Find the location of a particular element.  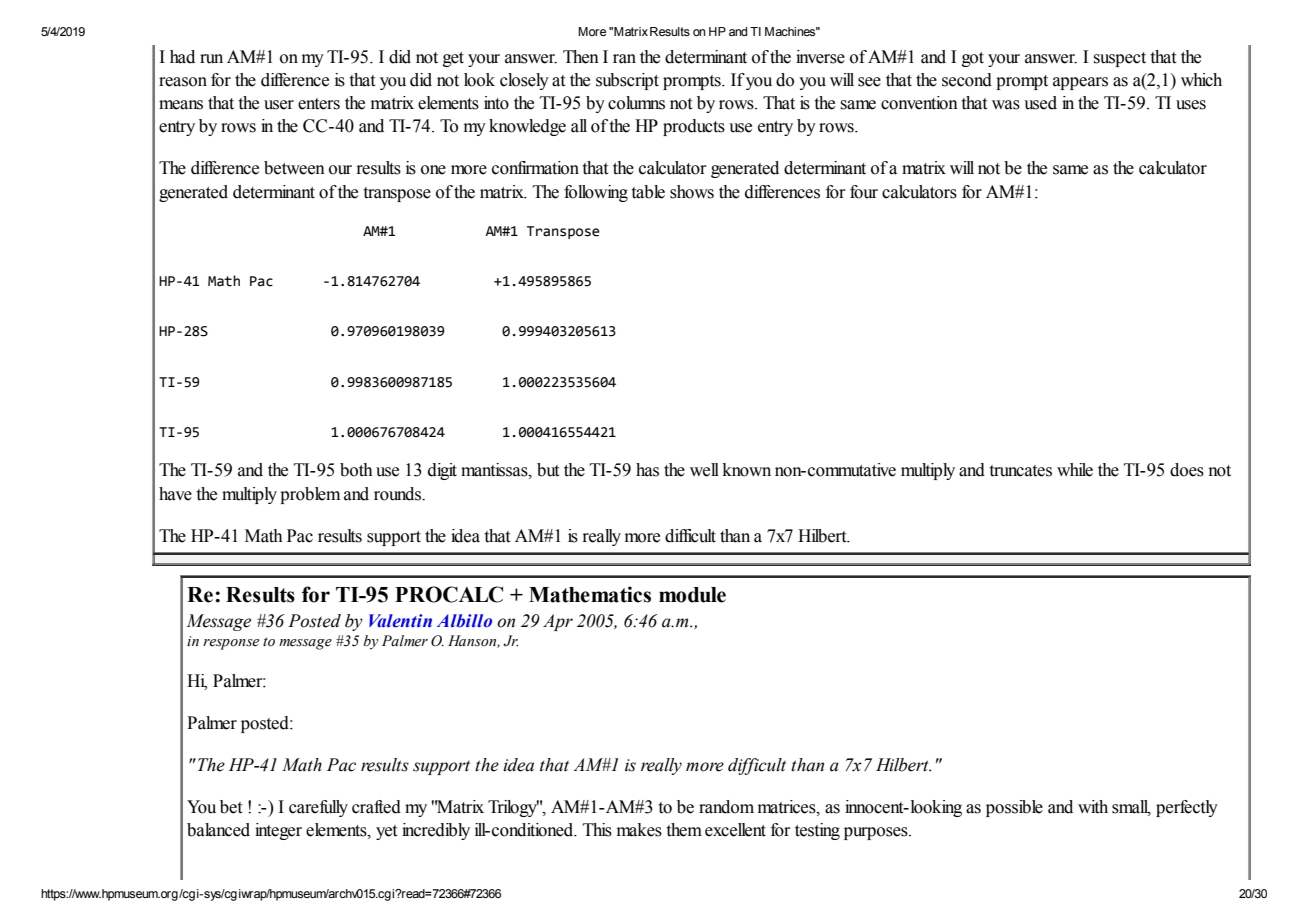

with is located at coordinates (1093, 807).
